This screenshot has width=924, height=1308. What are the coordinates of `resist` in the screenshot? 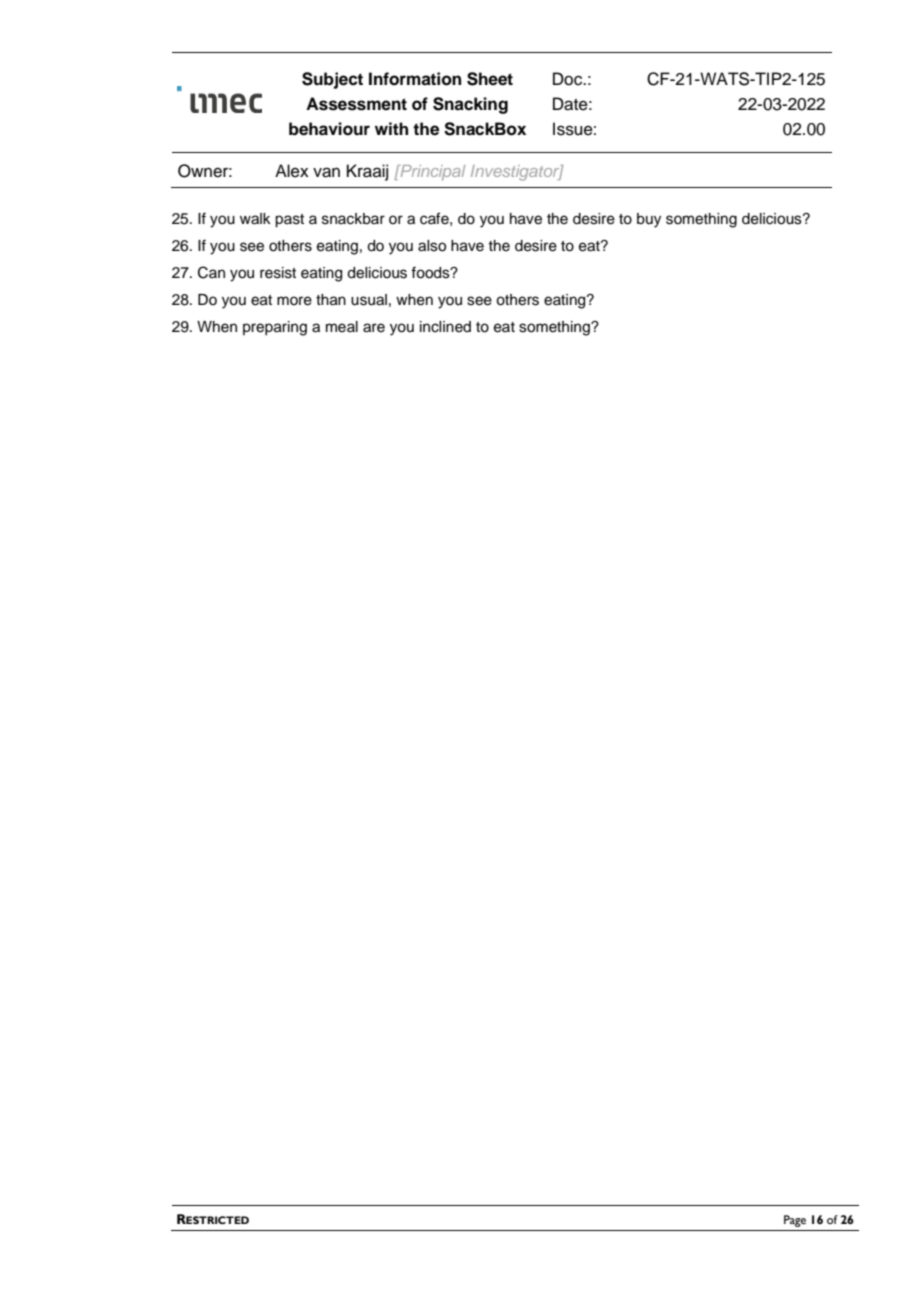 It's located at (278, 273).
